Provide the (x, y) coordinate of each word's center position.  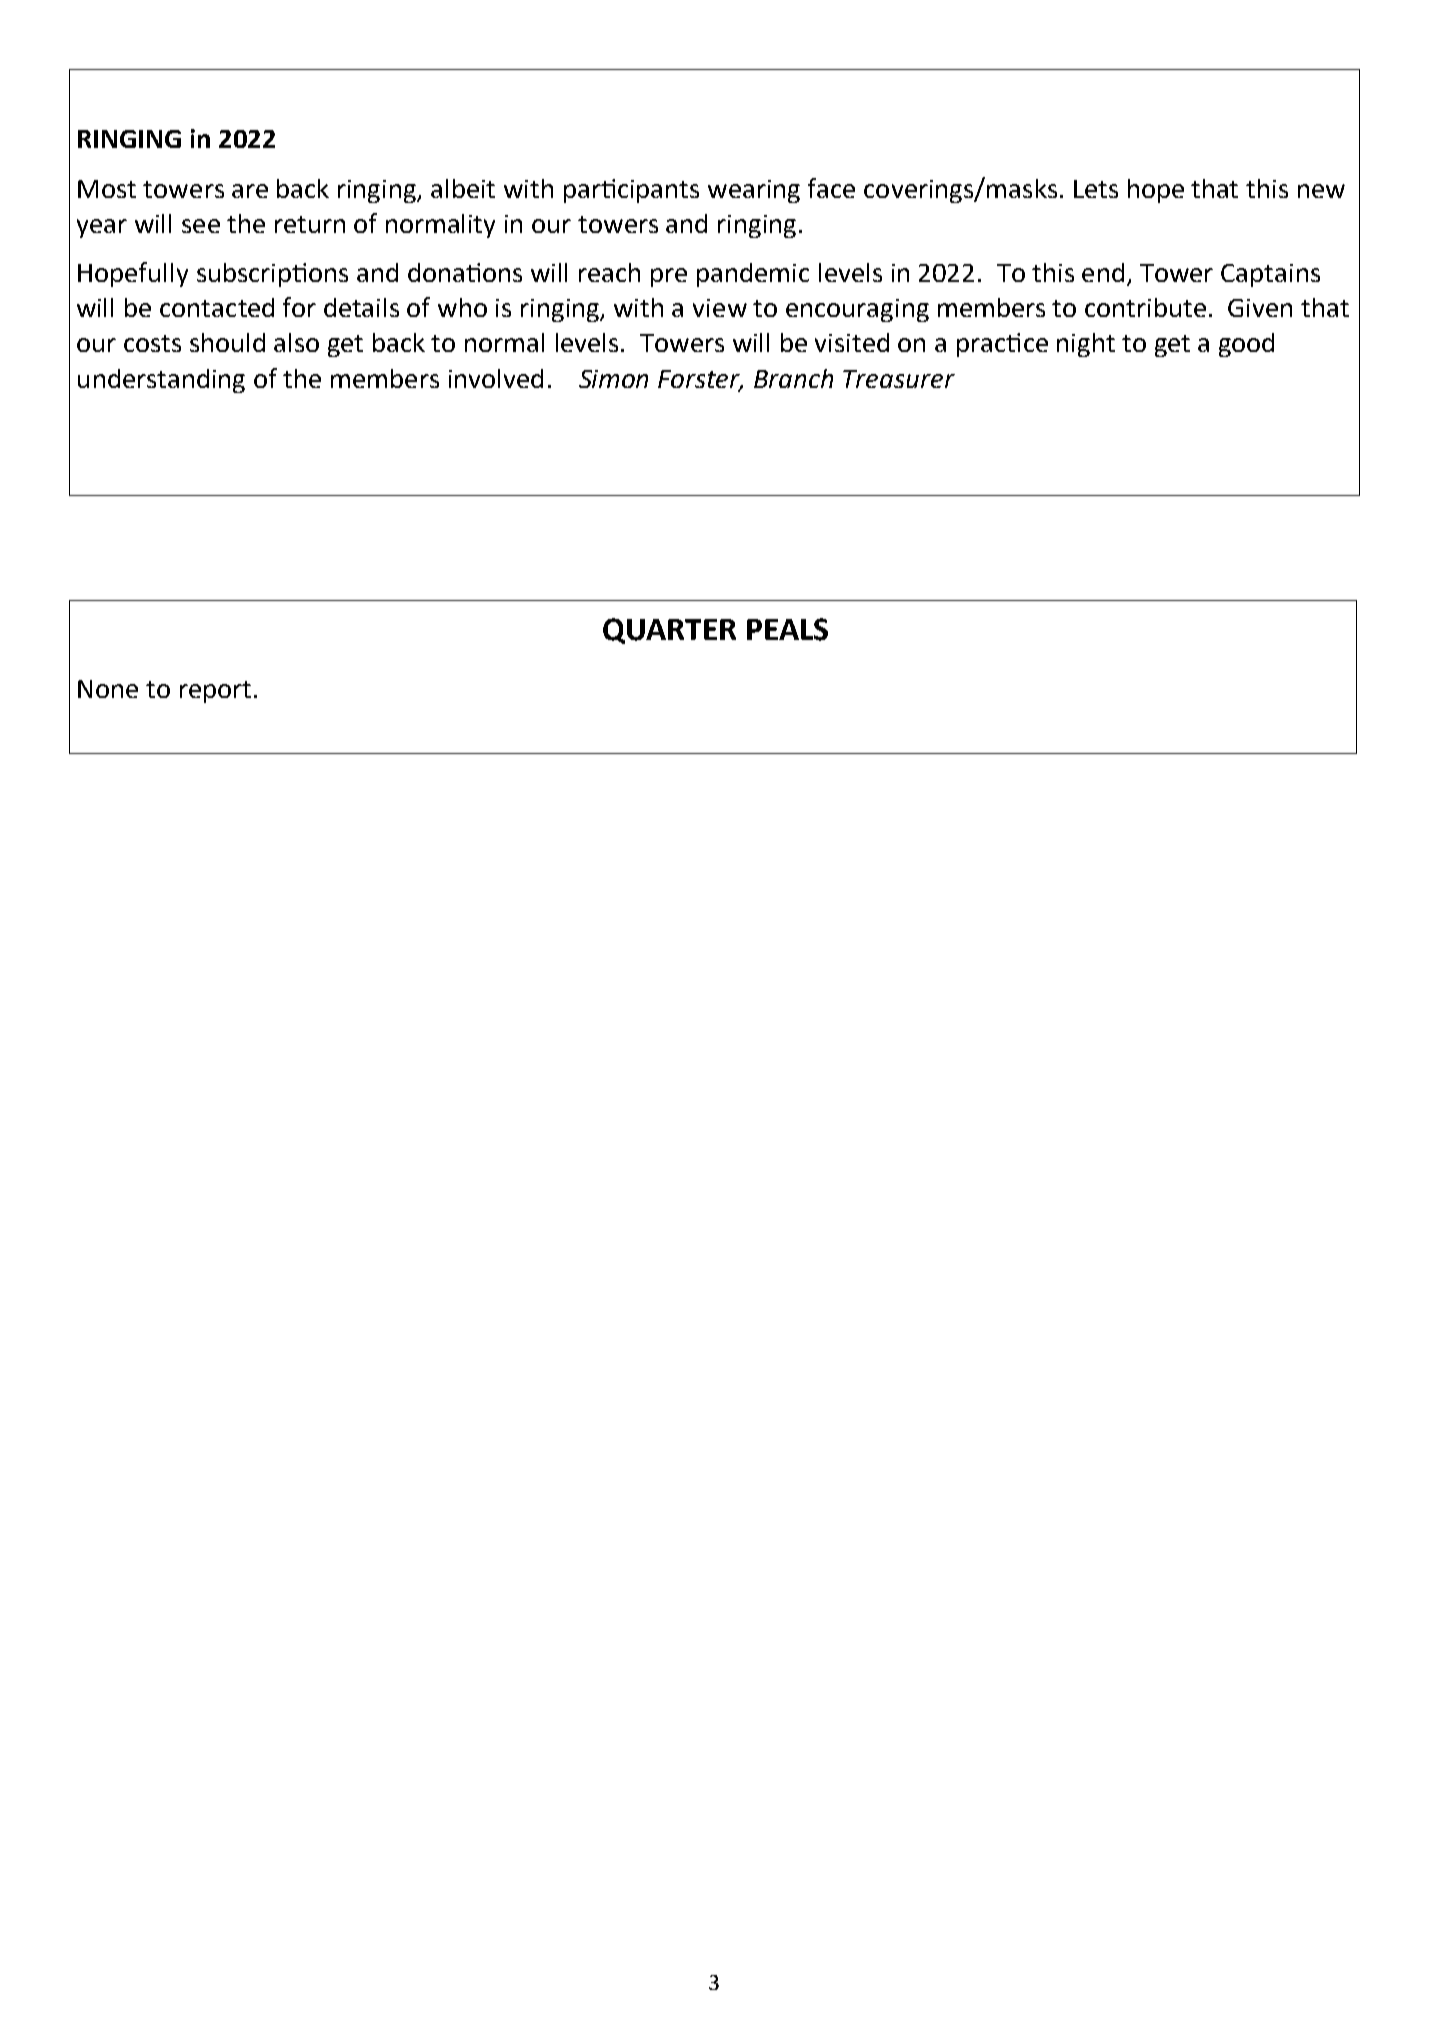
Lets (1096, 189)
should (227, 342)
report (215, 692)
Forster (700, 380)
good (1246, 345)
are (250, 191)
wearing (754, 191)
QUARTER (669, 631)
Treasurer (899, 379)
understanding (161, 381)
